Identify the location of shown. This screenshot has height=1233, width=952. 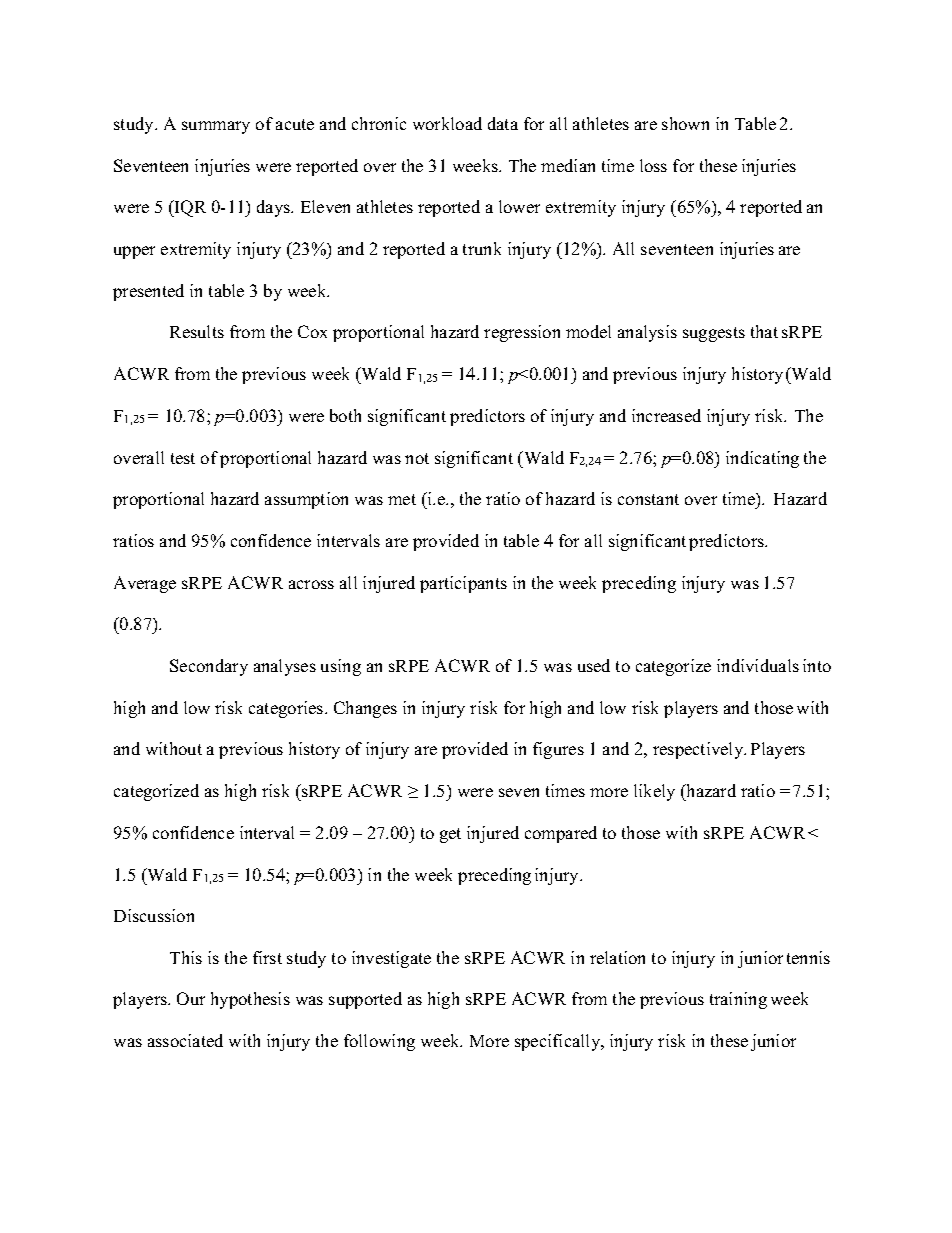
(685, 123).
